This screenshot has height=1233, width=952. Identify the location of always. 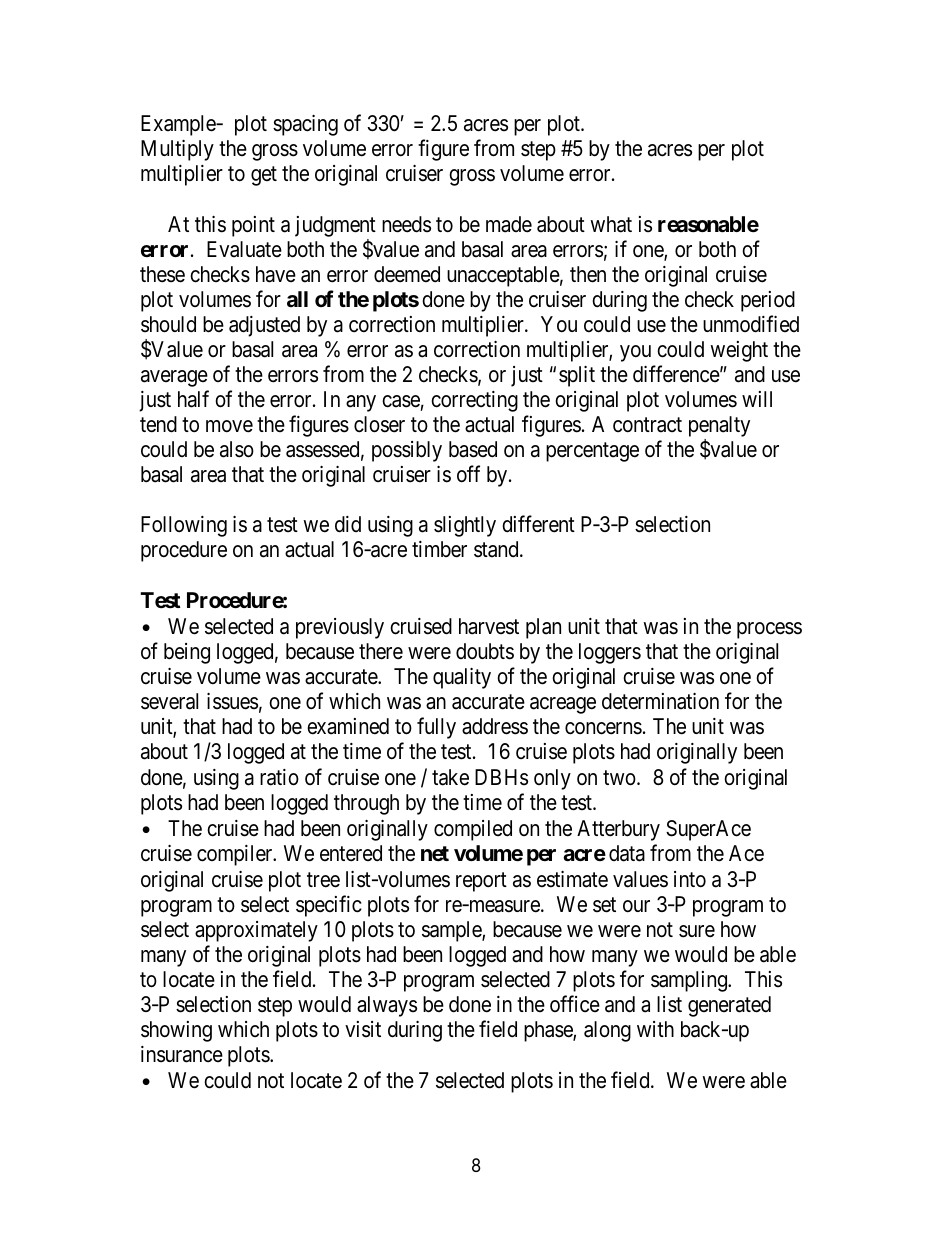
(387, 1006).
